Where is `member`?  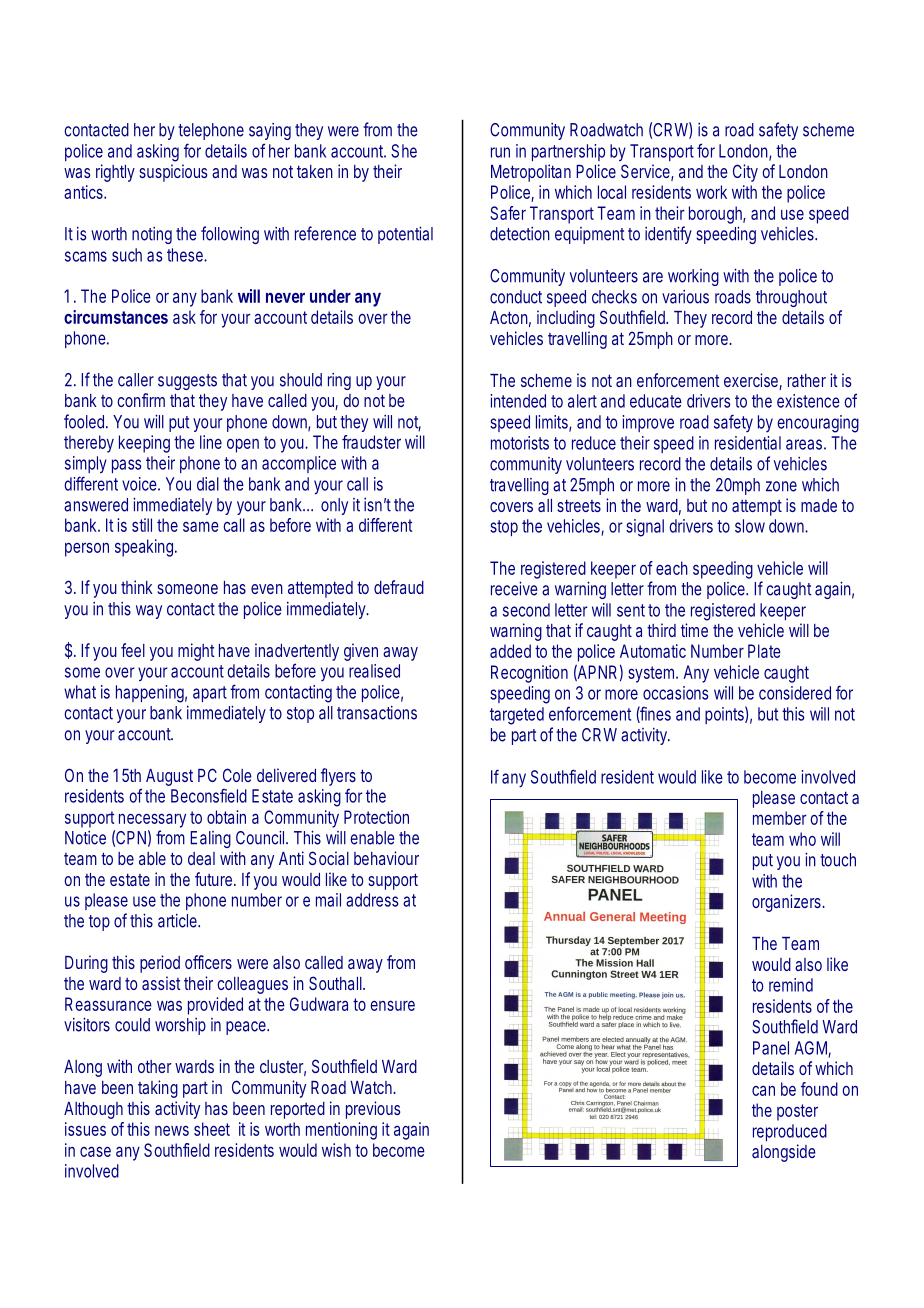
member is located at coordinates (780, 818).
